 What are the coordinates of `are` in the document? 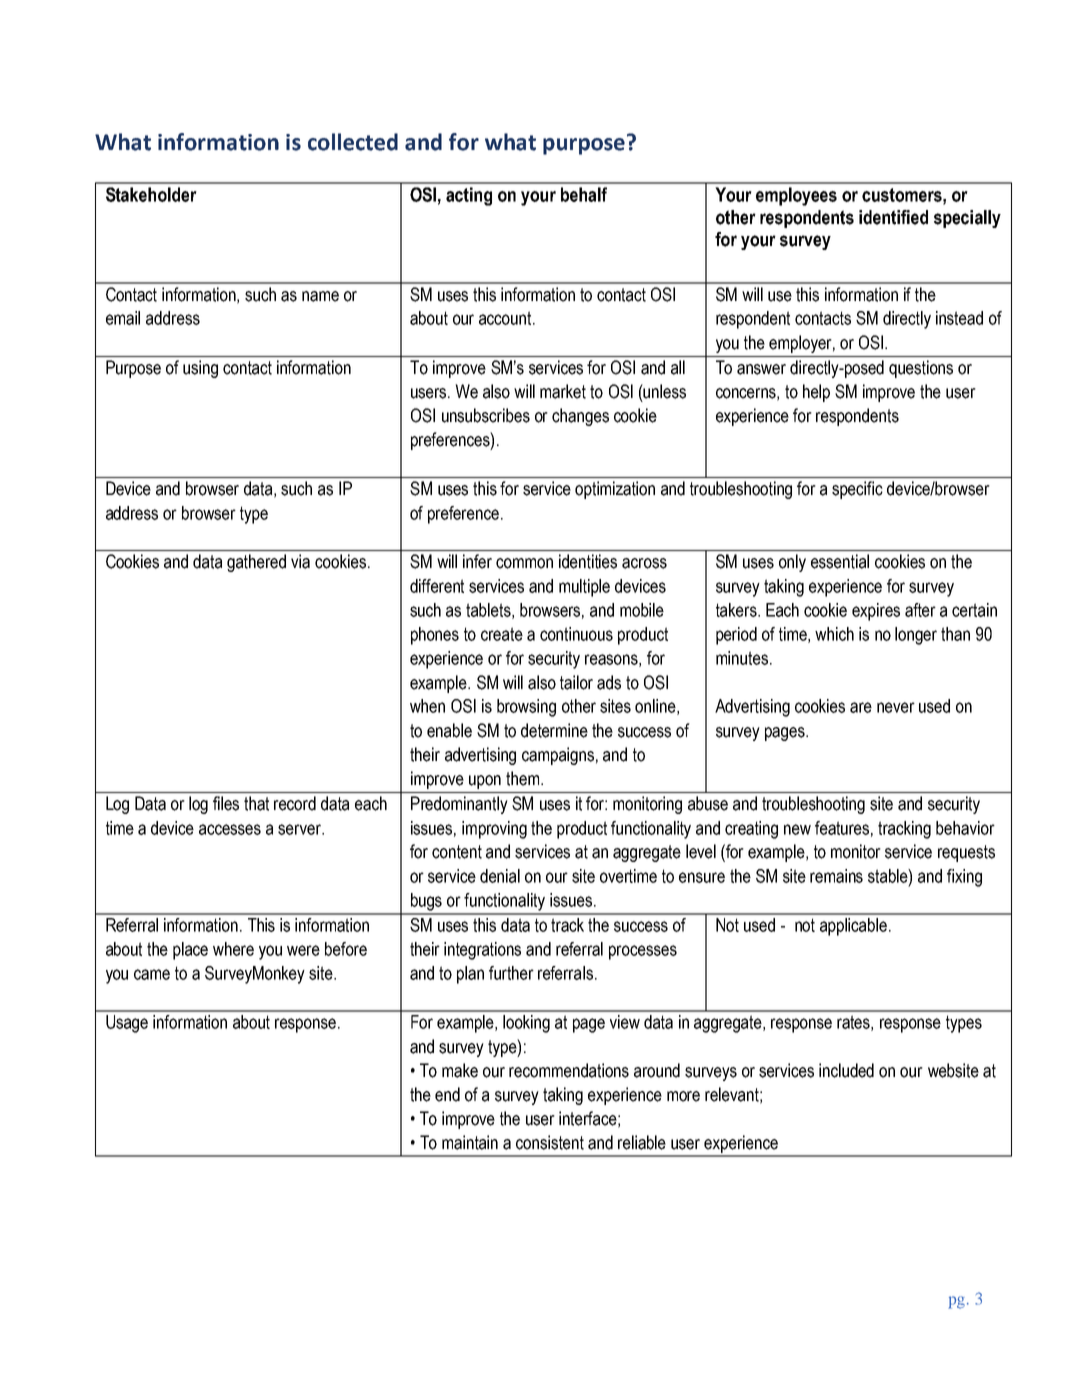 It's located at (861, 707).
